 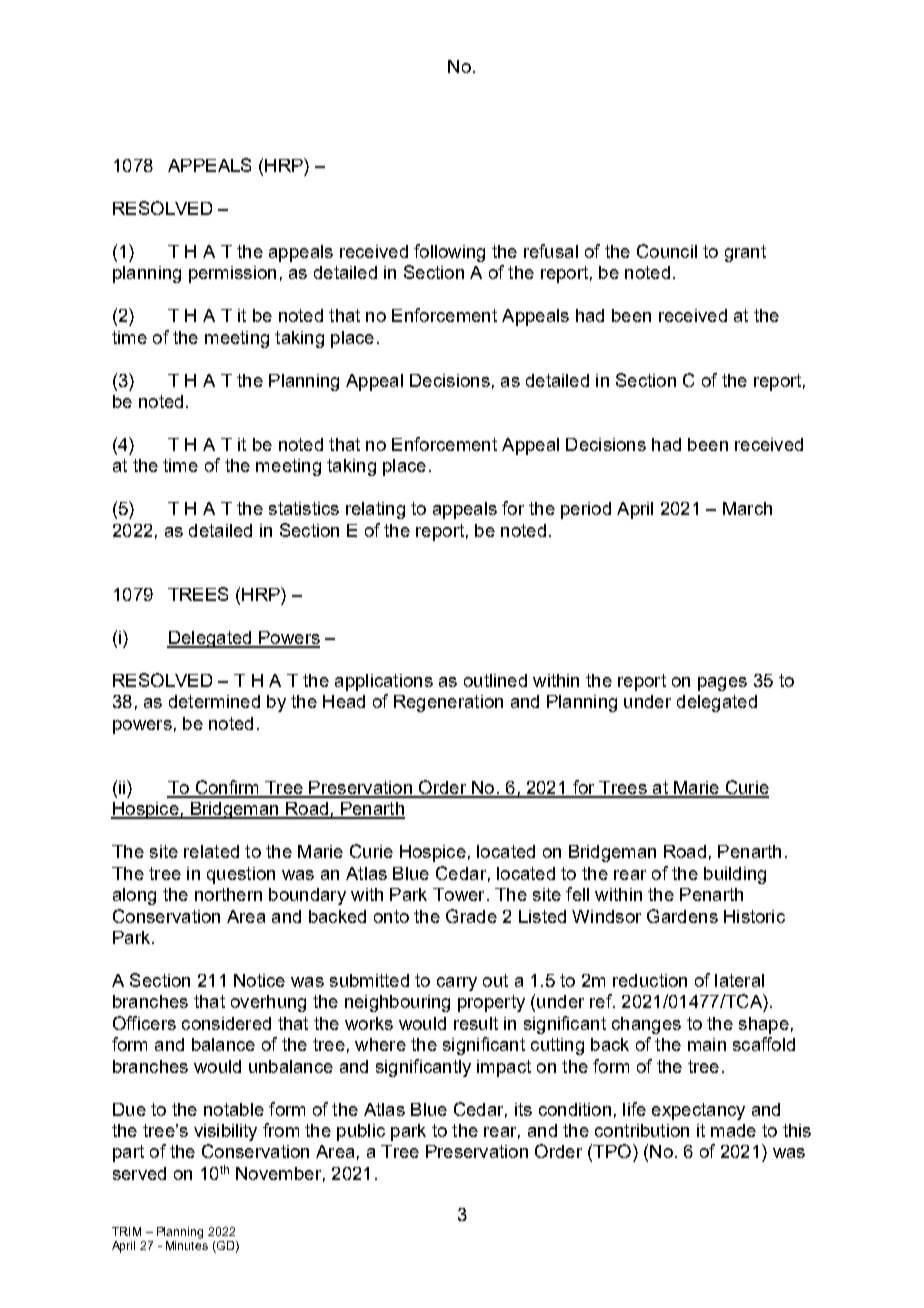 What do you see at coordinates (745, 253) in the image?
I see `grant` at bounding box center [745, 253].
